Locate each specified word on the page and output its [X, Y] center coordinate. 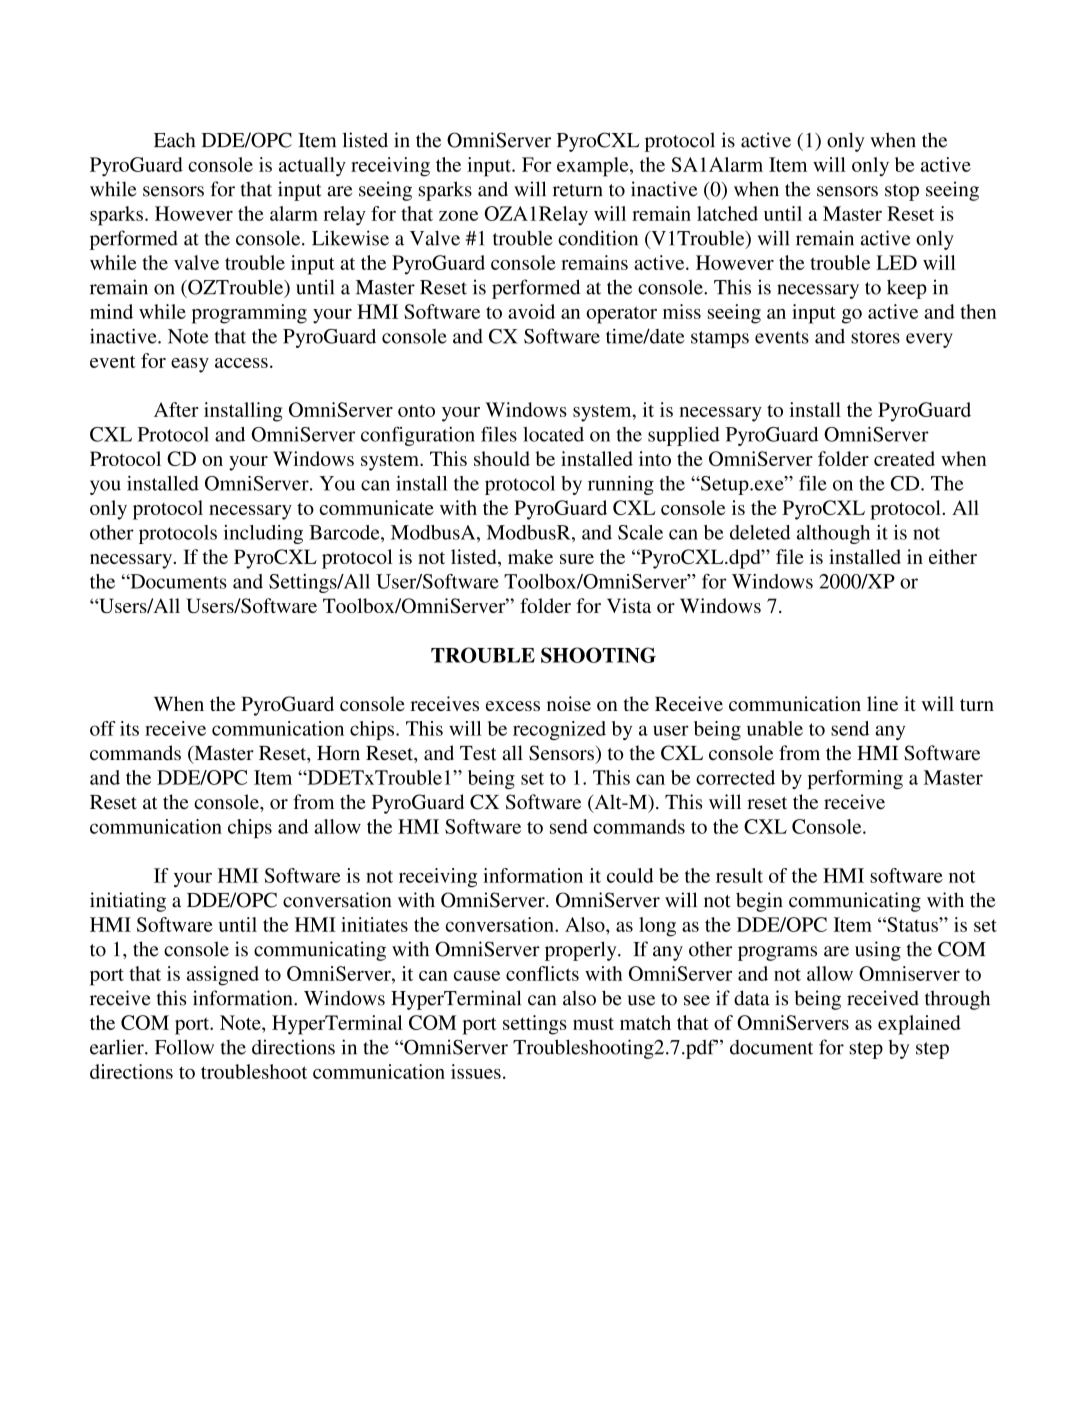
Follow [184, 1047]
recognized [559, 730]
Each [174, 140]
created [904, 458]
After [176, 409]
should [502, 458]
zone [458, 216]
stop [902, 192]
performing [855, 779]
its [129, 728]
